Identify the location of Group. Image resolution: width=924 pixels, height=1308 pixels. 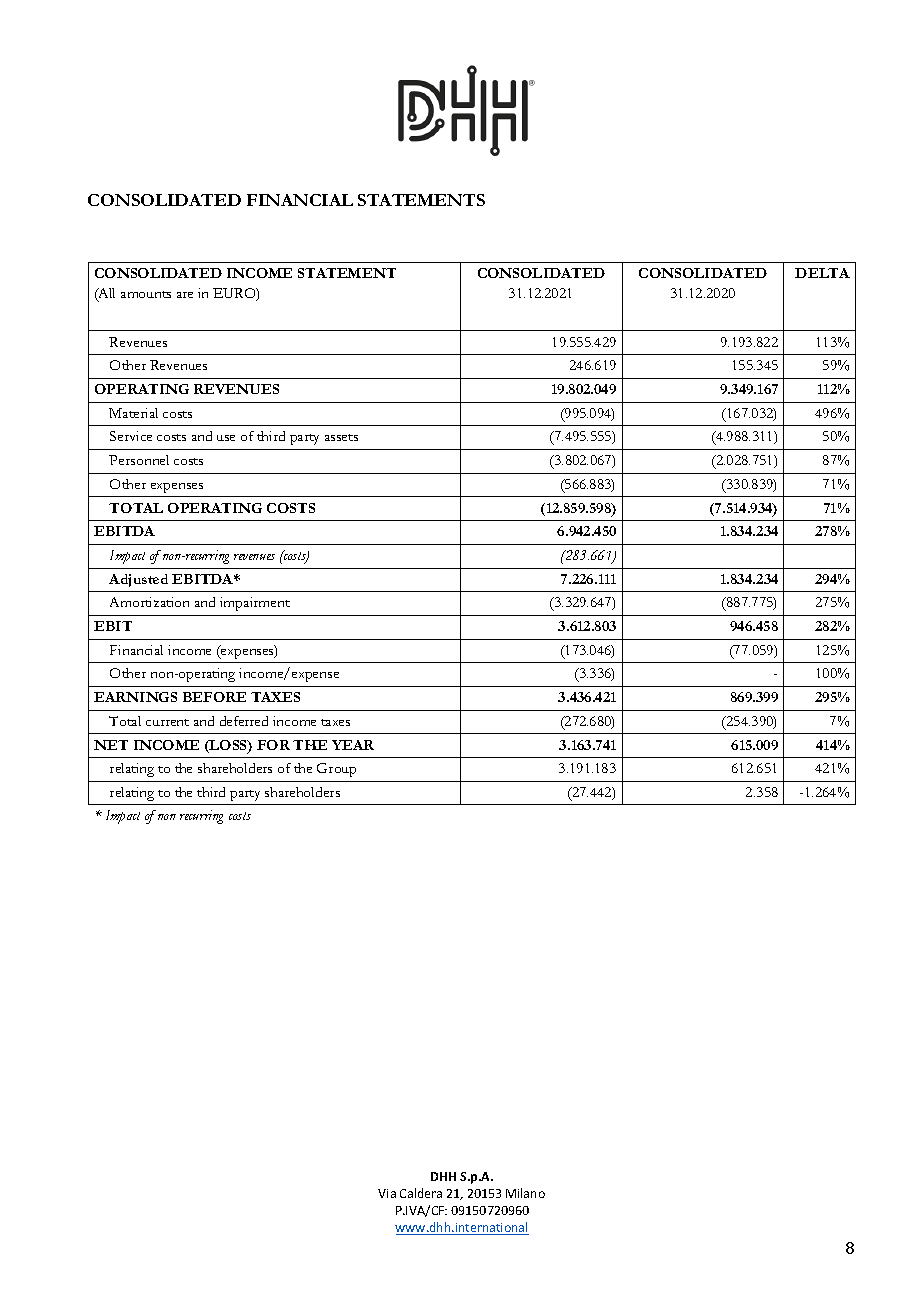
(336, 770).
